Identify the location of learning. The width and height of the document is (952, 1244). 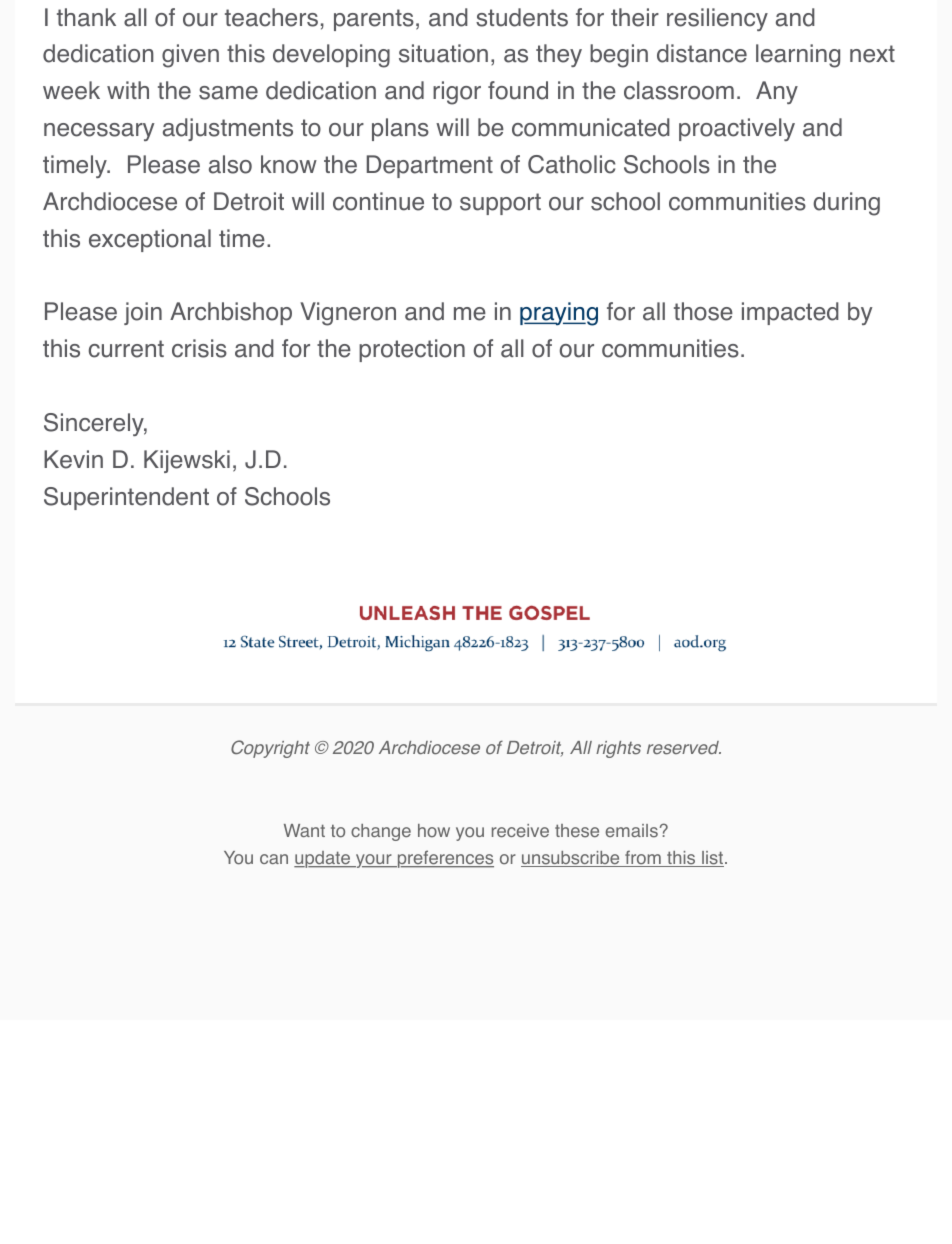
(798, 56).
